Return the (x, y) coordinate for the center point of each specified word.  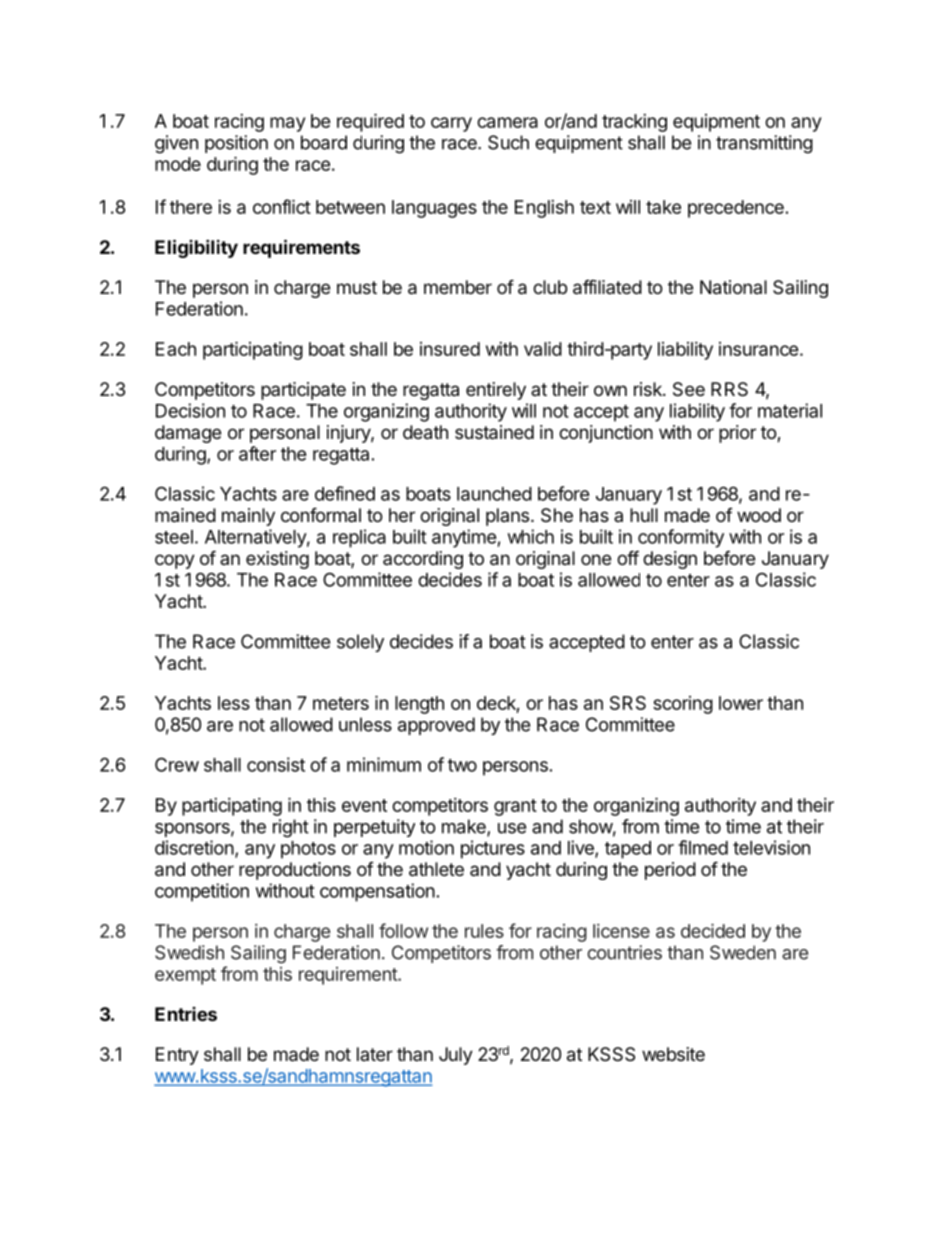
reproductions (295, 871)
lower (741, 703)
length (419, 705)
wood (759, 515)
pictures (493, 849)
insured (450, 349)
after (257, 453)
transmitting (764, 144)
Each (176, 349)
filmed (703, 847)
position (236, 144)
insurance (759, 349)
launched (494, 494)
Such (508, 142)
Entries (186, 1014)
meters (341, 703)
